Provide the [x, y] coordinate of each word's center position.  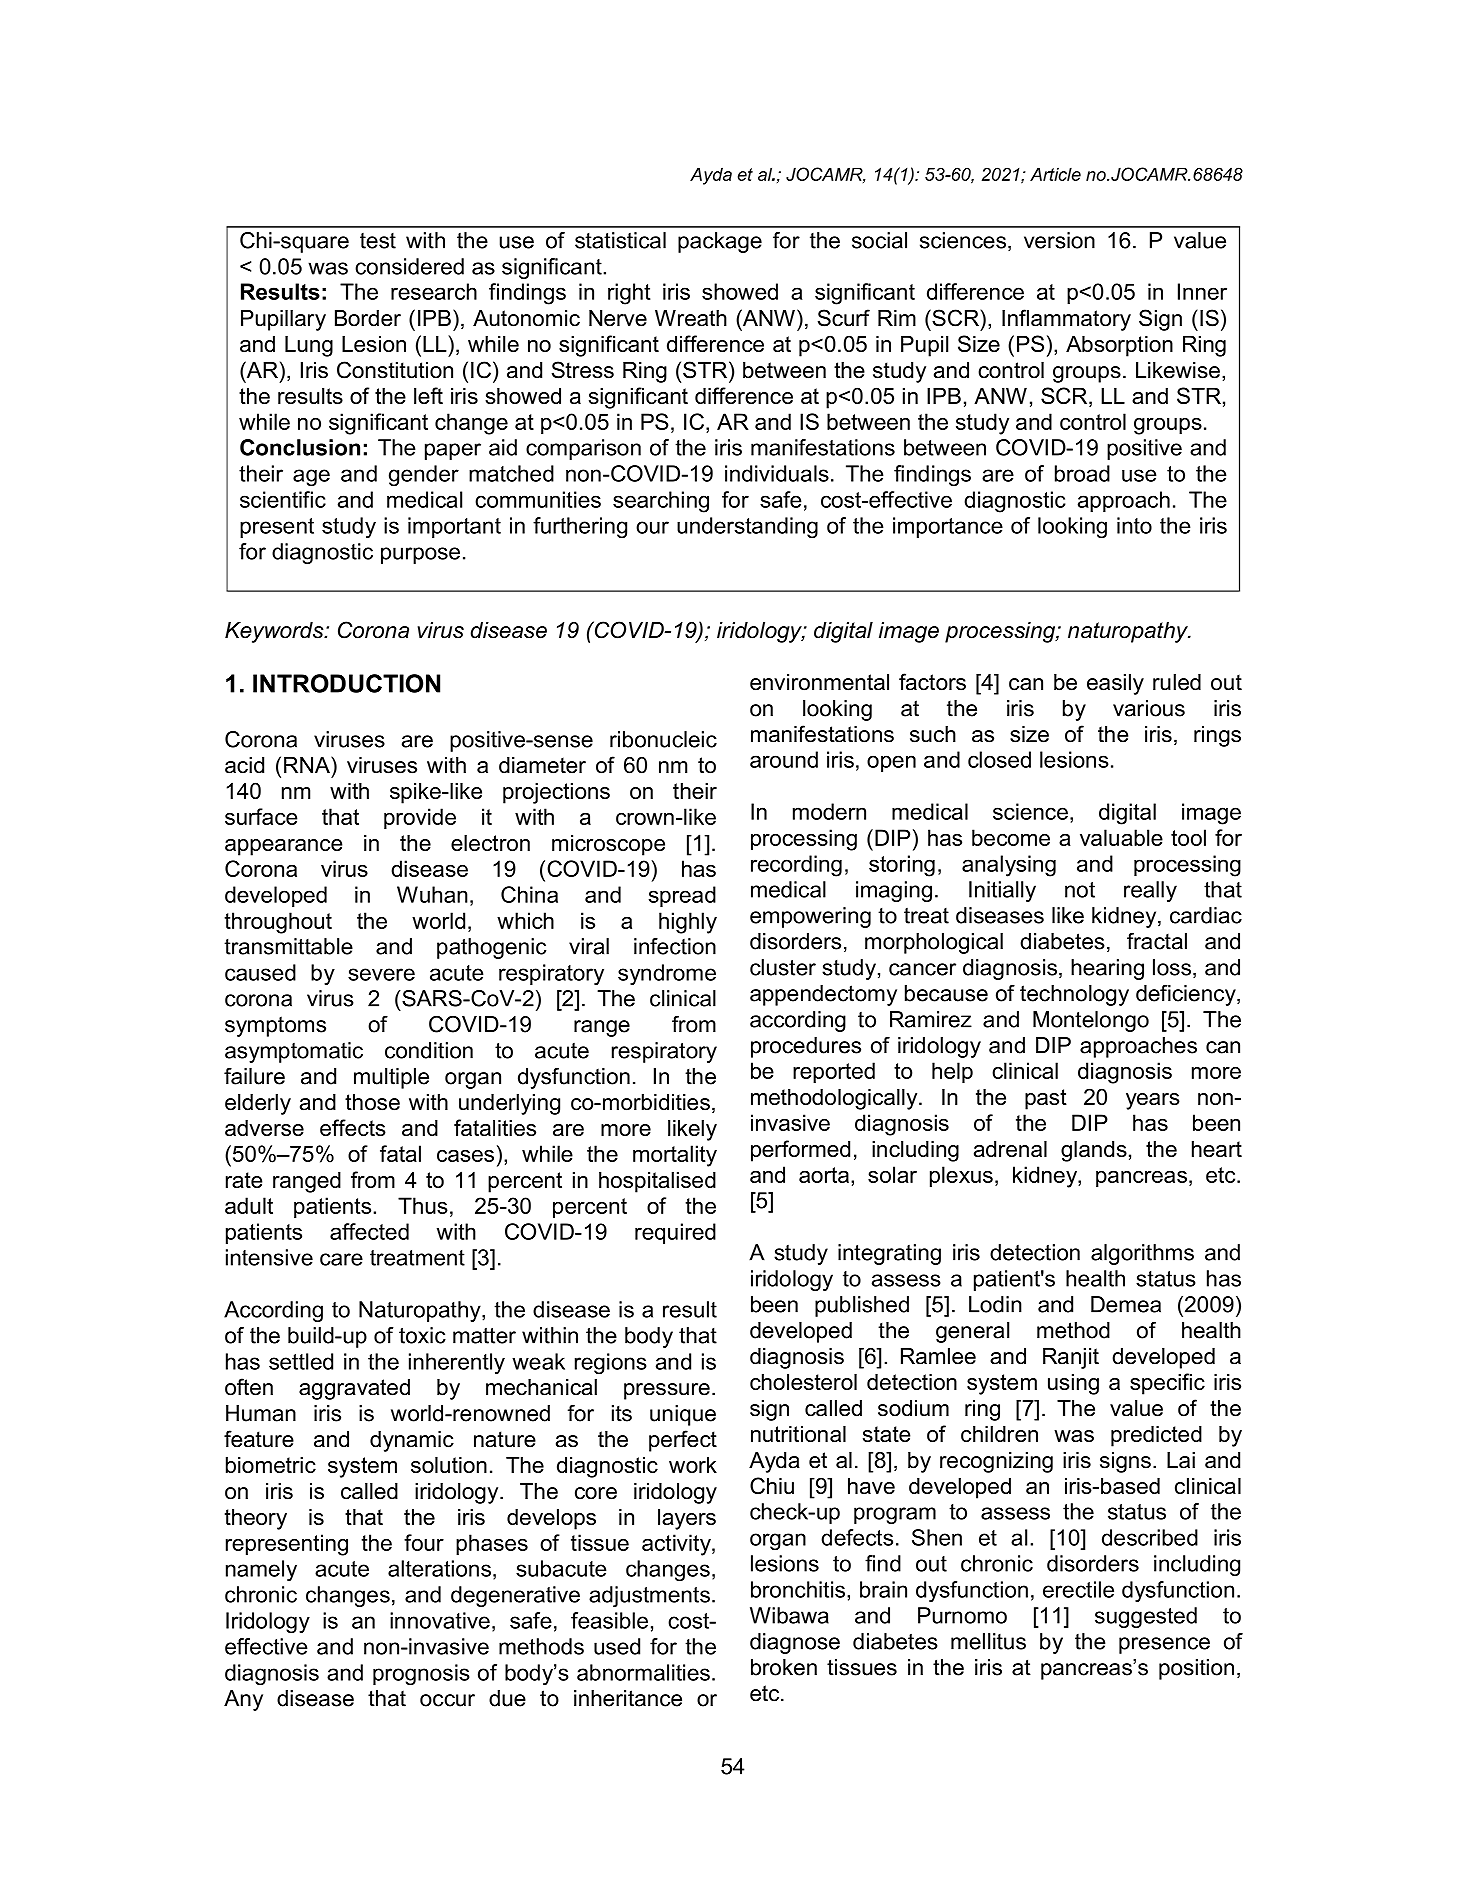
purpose [420, 555]
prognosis [421, 1675]
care [341, 1259]
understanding [747, 528]
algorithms [1142, 1254]
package [720, 242]
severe [381, 974]
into [1134, 525]
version [1059, 240]
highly [688, 923]
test [378, 241]
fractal [1157, 941]
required [675, 1233]
